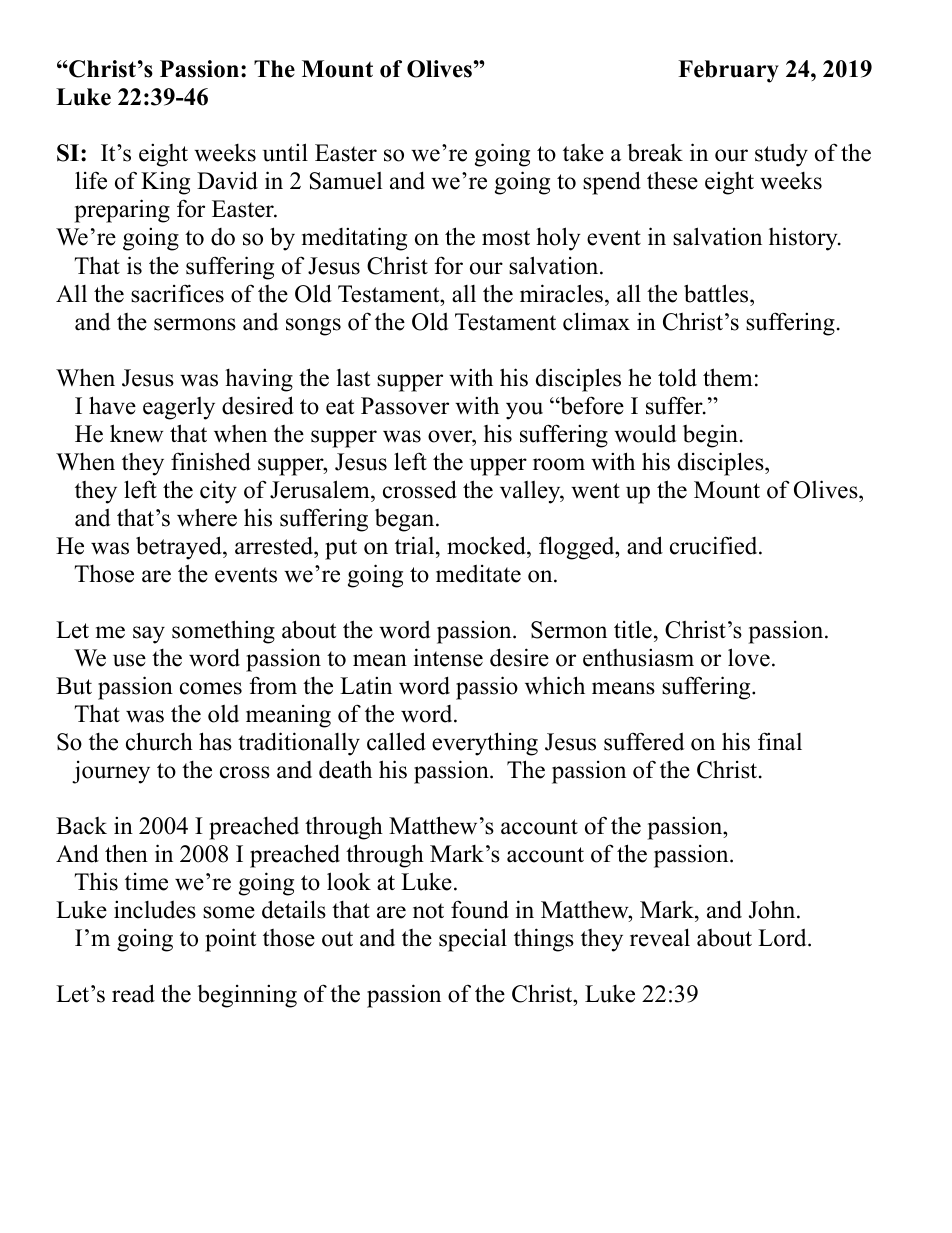 The image size is (952, 1233). What do you see at coordinates (129, 660) in the page?
I see `use` at bounding box center [129, 660].
